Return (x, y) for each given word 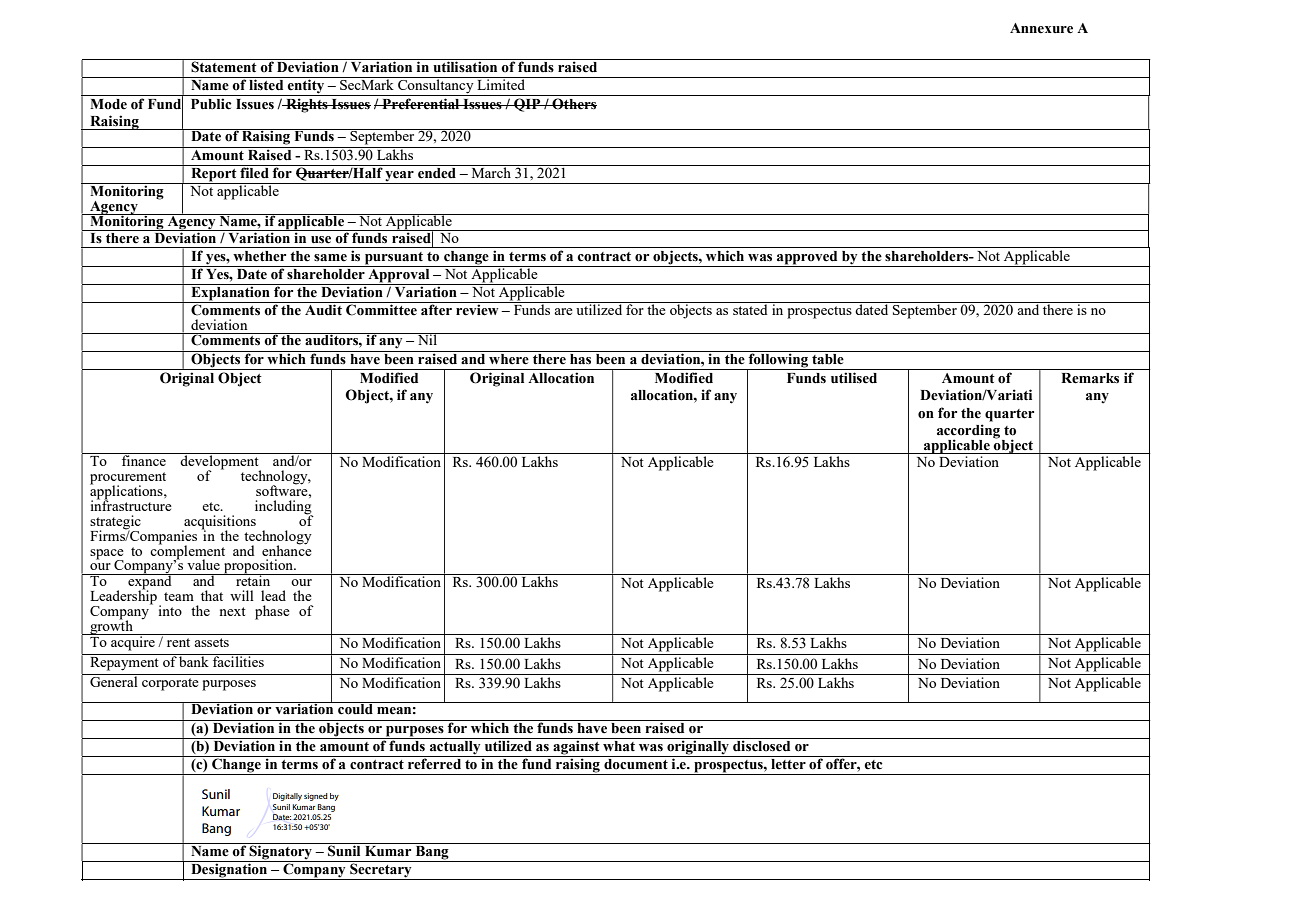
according (968, 432)
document (636, 763)
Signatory (281, 851)
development (219, 462)
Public (211, 104)
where (509, 358)
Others (573, 104)
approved (807, 259)
